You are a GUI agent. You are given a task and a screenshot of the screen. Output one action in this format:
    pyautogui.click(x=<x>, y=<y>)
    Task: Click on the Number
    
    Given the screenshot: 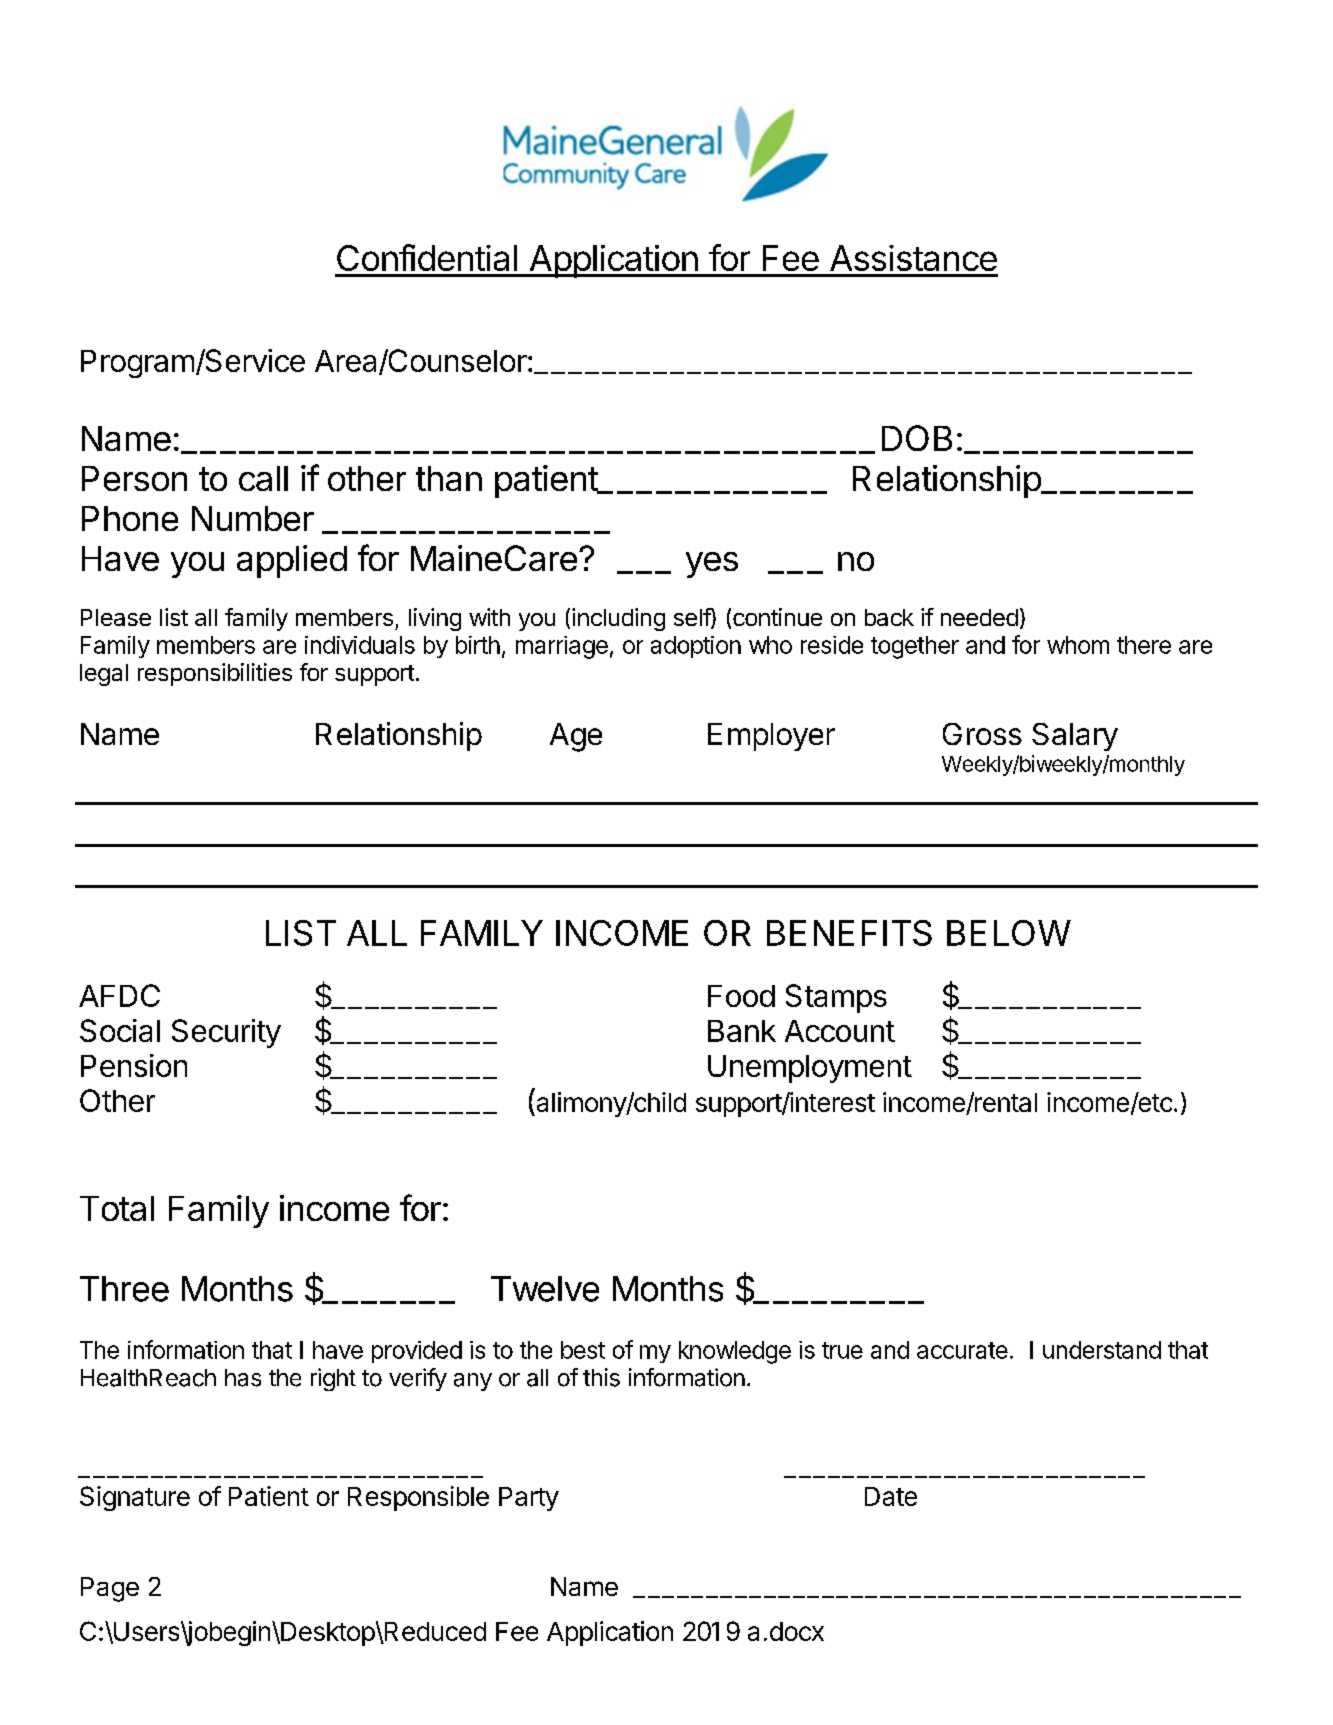 What is the action you would take?
    pyautogui.click(x=253, y=518)
